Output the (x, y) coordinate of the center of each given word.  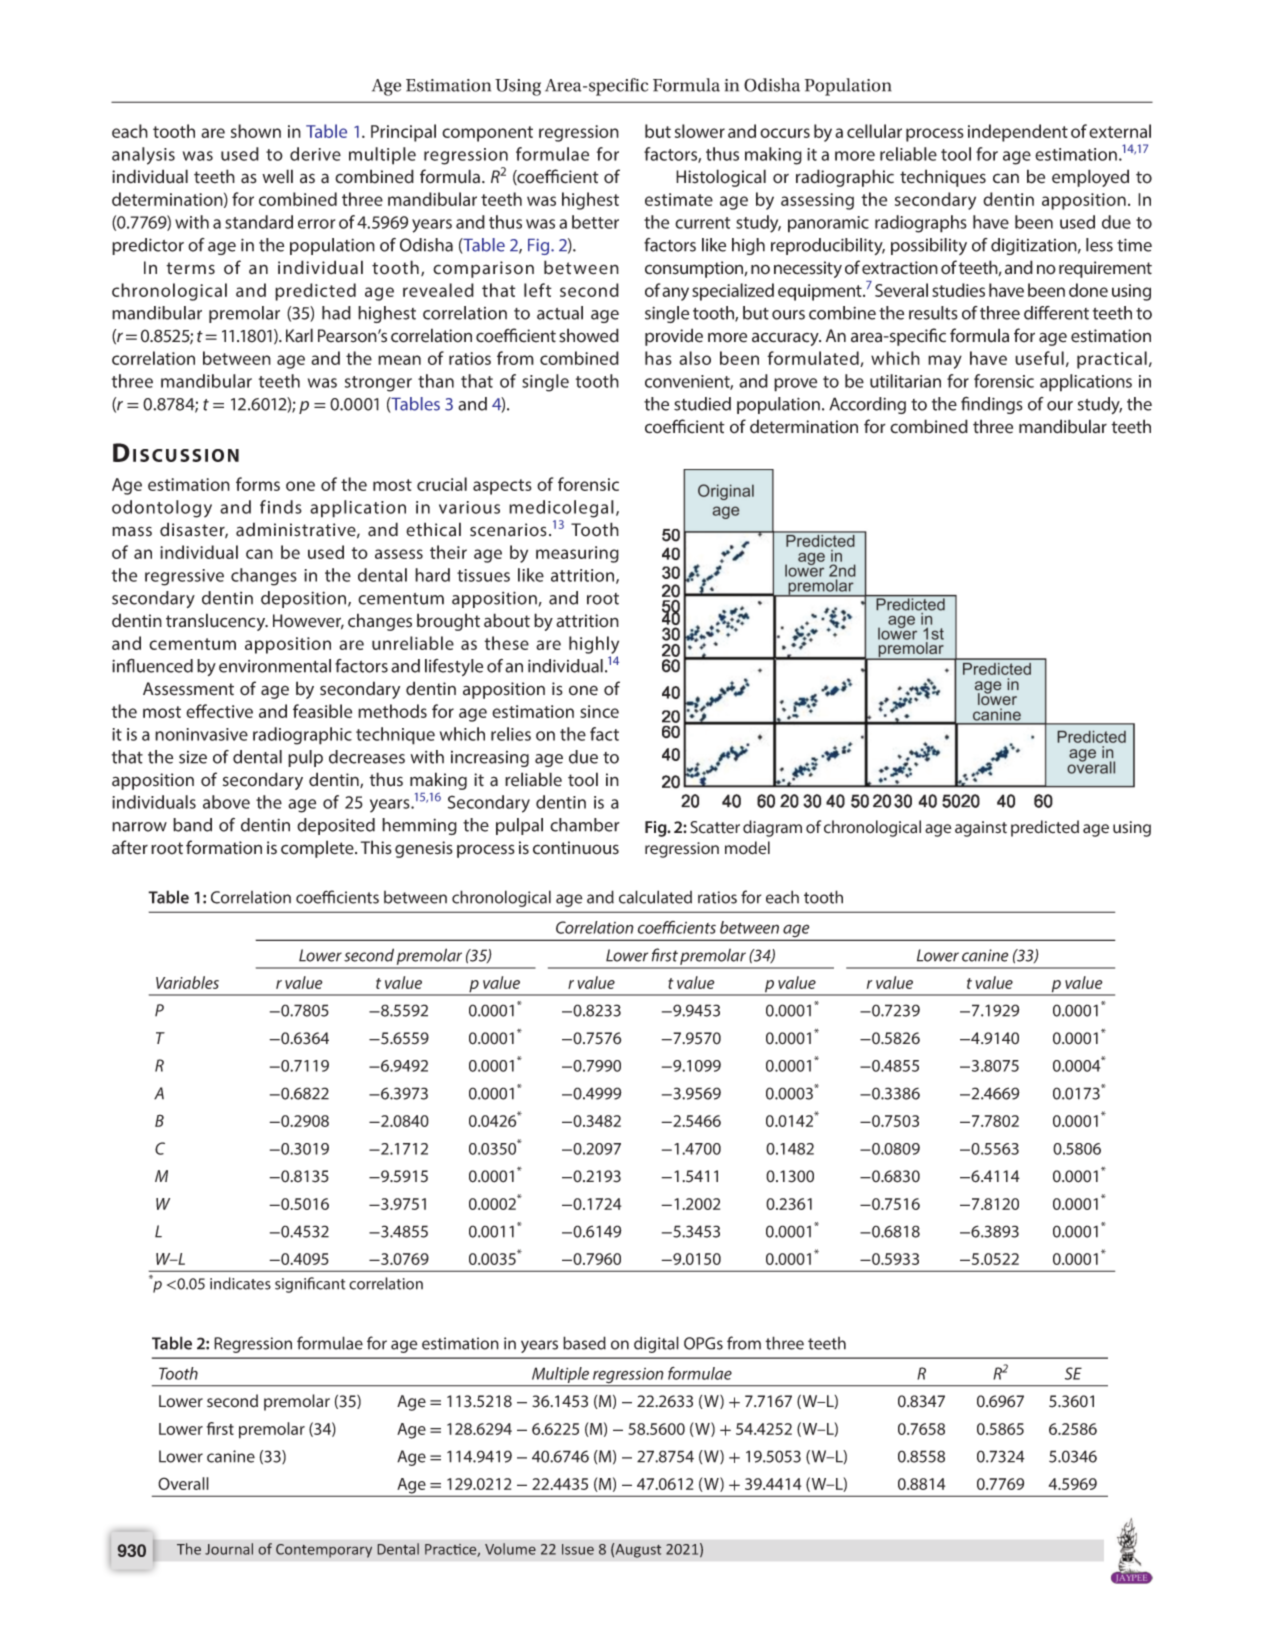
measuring (577, 554)
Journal (229, 1549)
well (277, 176)
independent (1018, 133)
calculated (655, 897)
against (981, 829)
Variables (187, 982)
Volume (510, 1549)
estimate (679, 199)
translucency (217, 622)
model (747, 848)
